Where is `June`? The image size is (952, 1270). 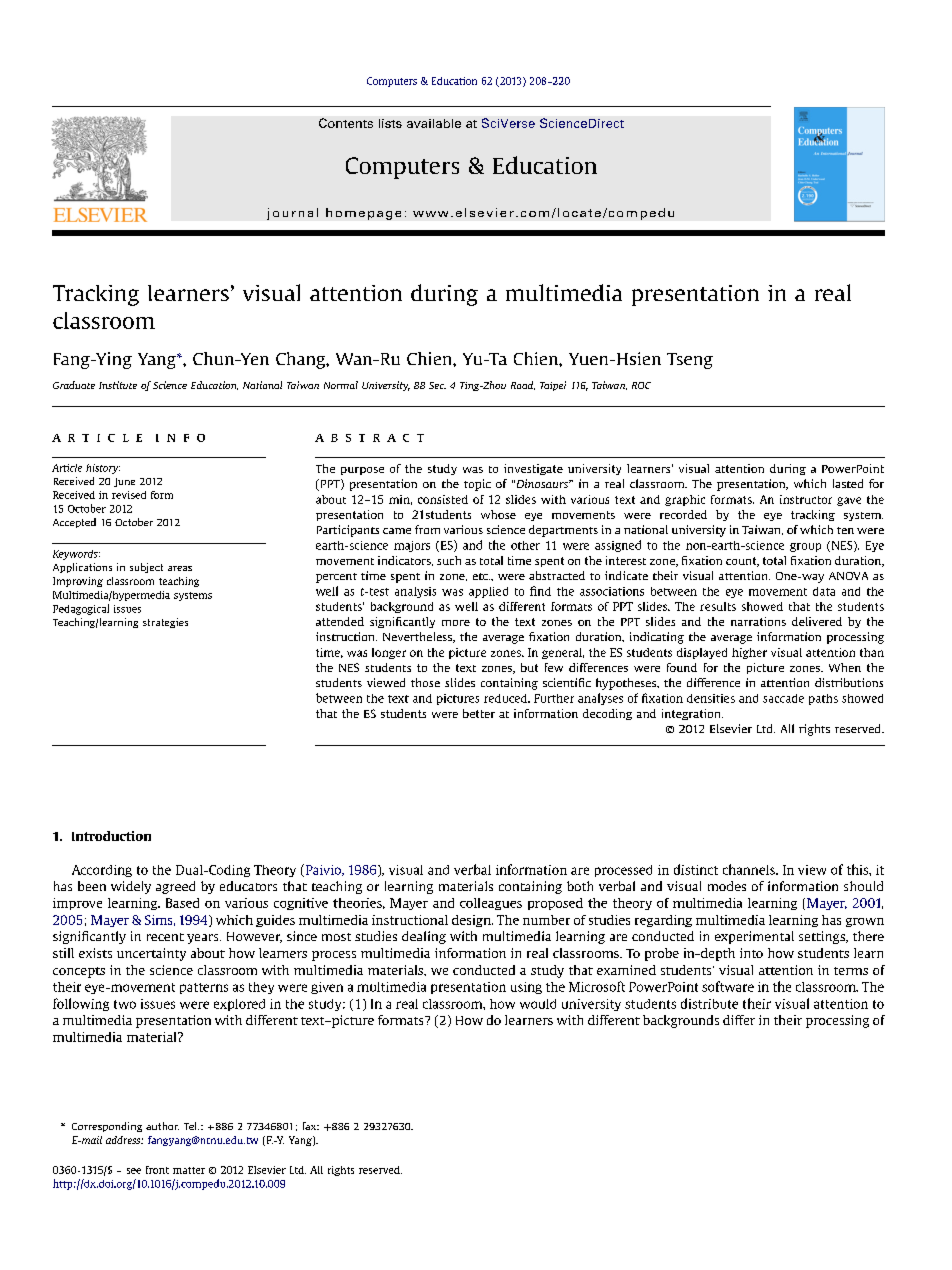
June is located at coordinates (124, 482).
